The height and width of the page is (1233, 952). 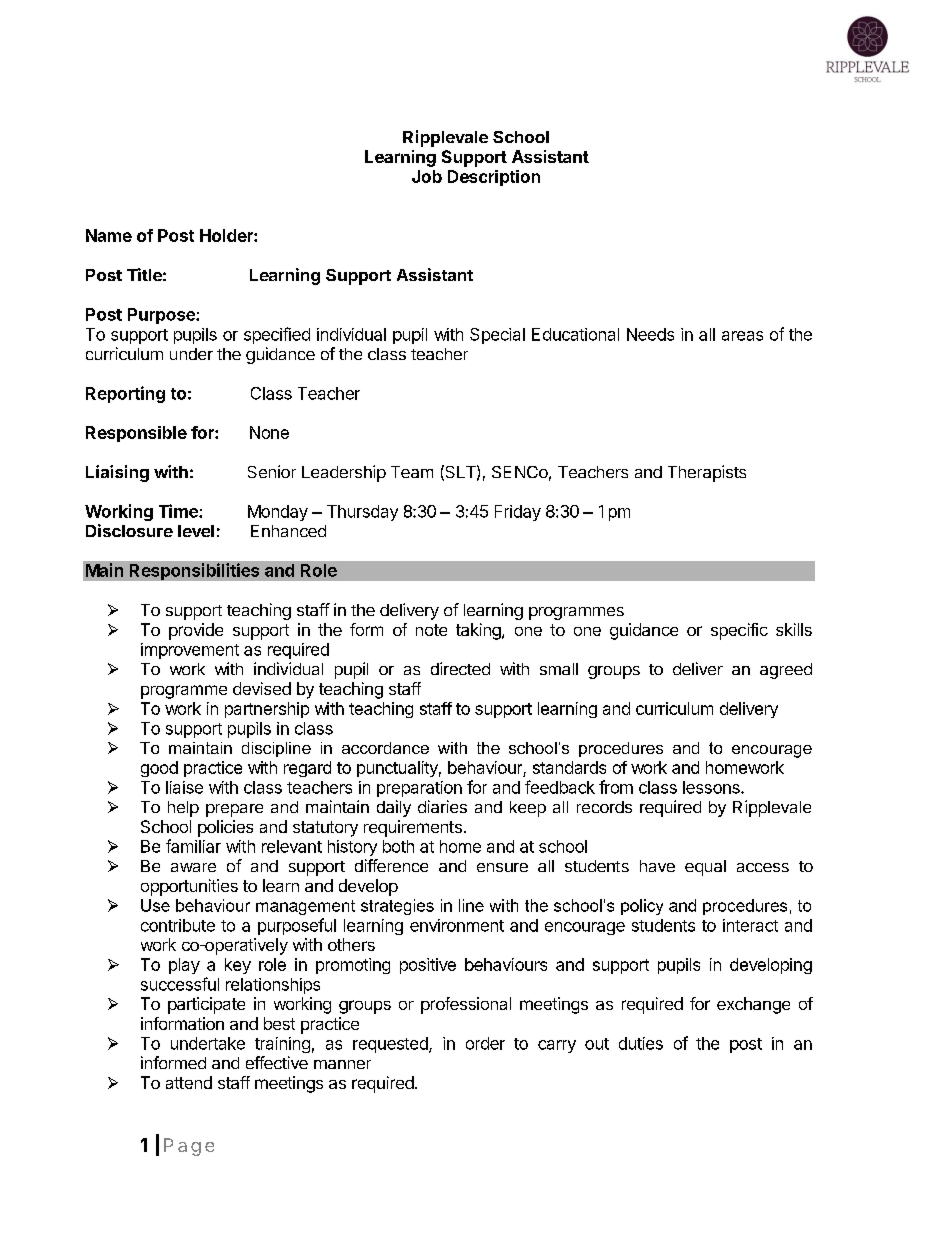 What do you see at coordinates (427, 176) in the page?
I see `Job` at bounding box center [427, 176].
